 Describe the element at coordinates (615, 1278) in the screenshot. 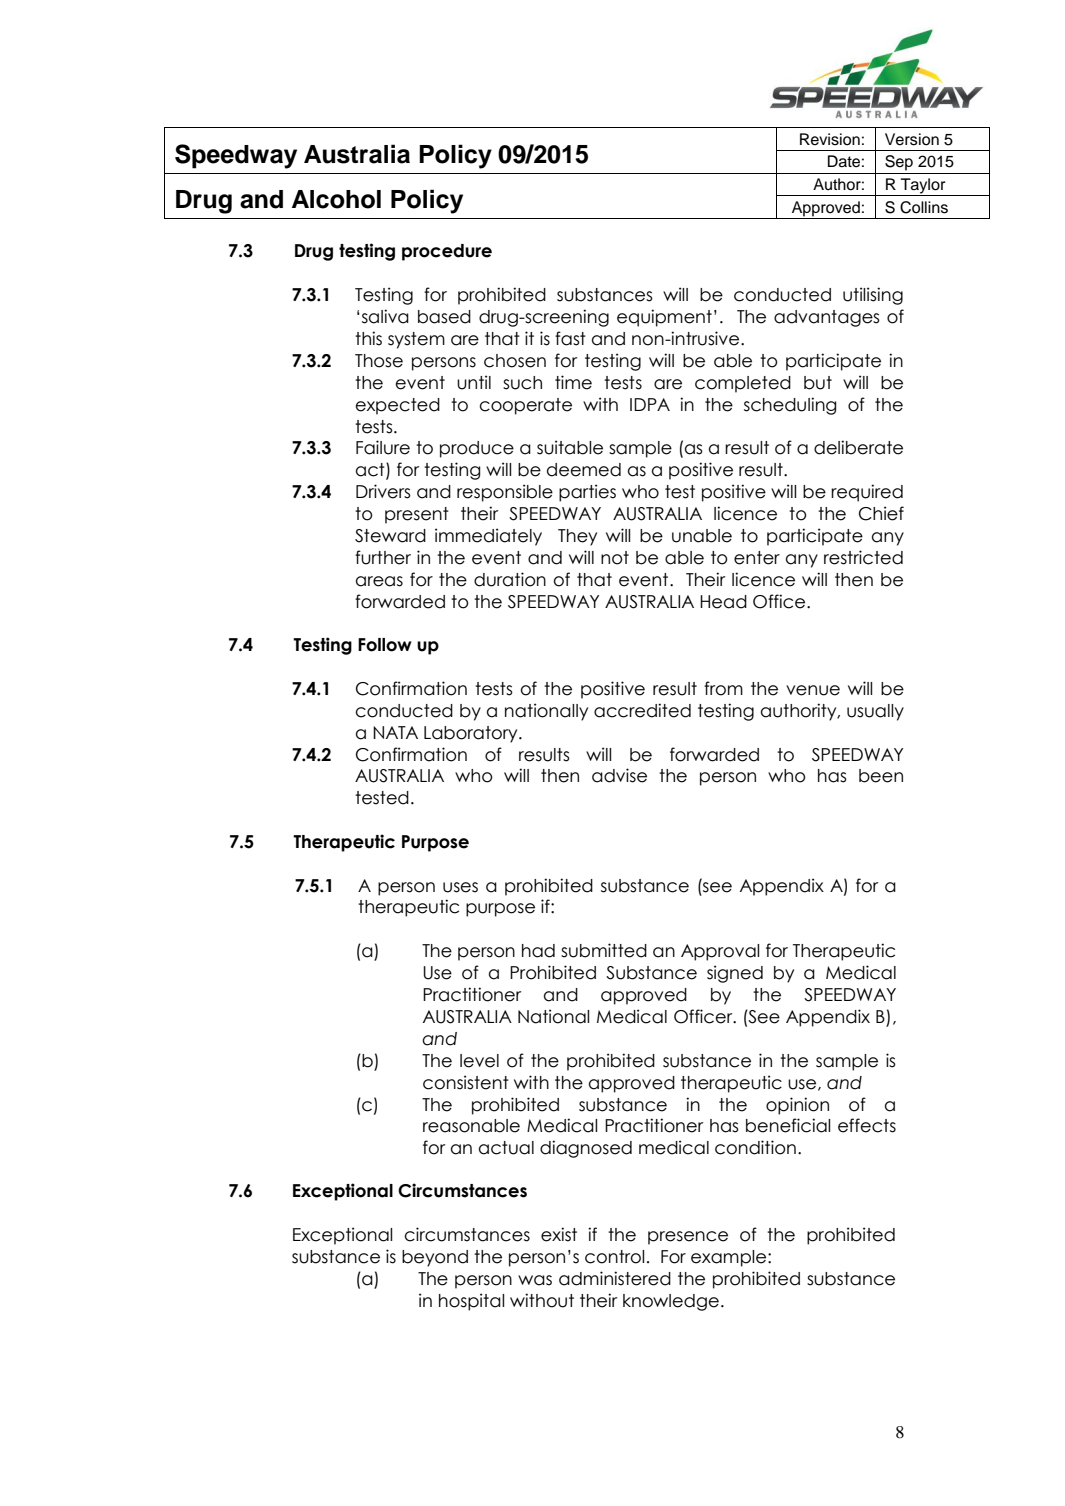

I see `administered` at that location.
